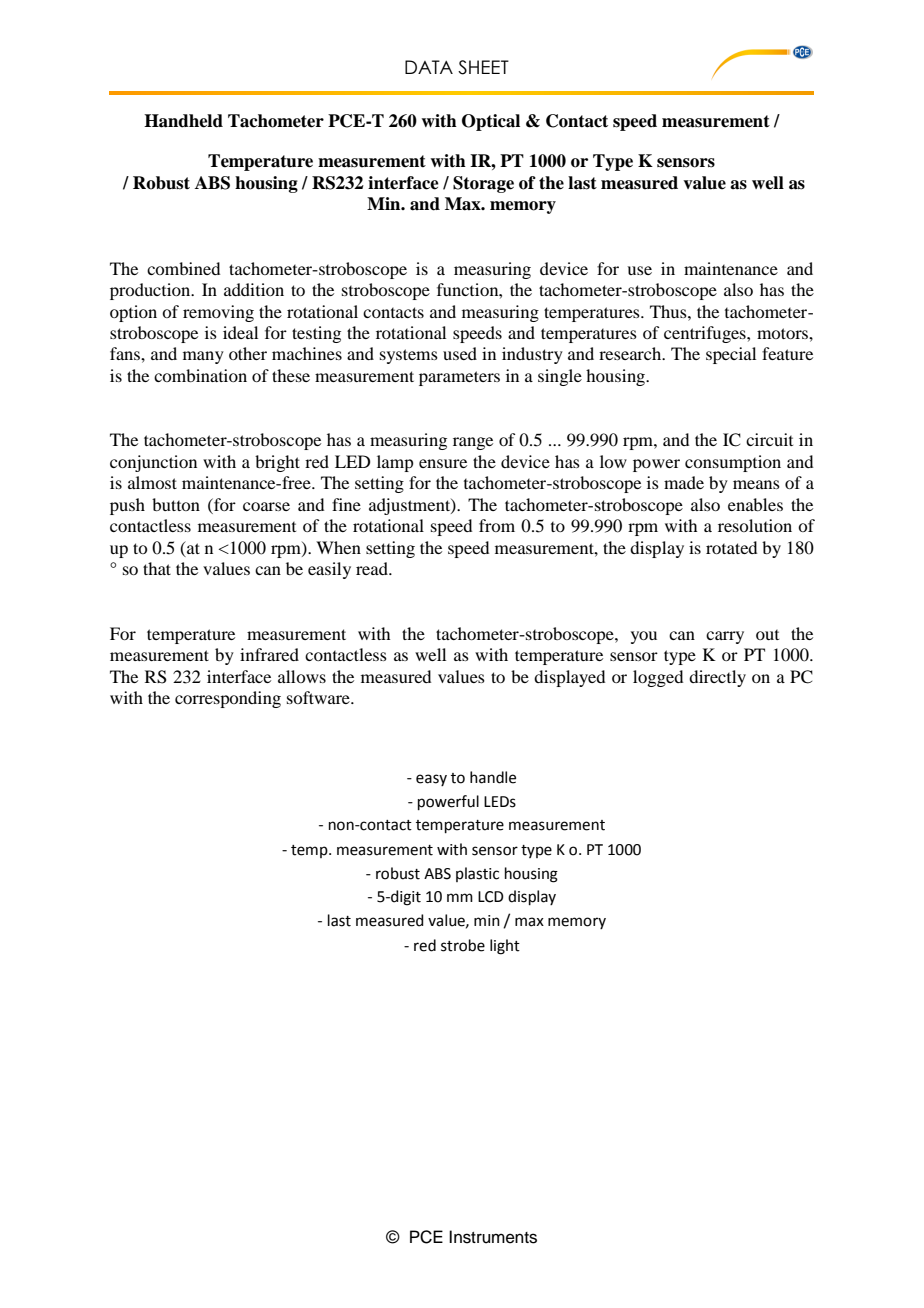 The height and width of the screenshot is (1308, 924). Describe the element at coordinates (228, 699) in the screenshot. I see `corresponding` at that location.
